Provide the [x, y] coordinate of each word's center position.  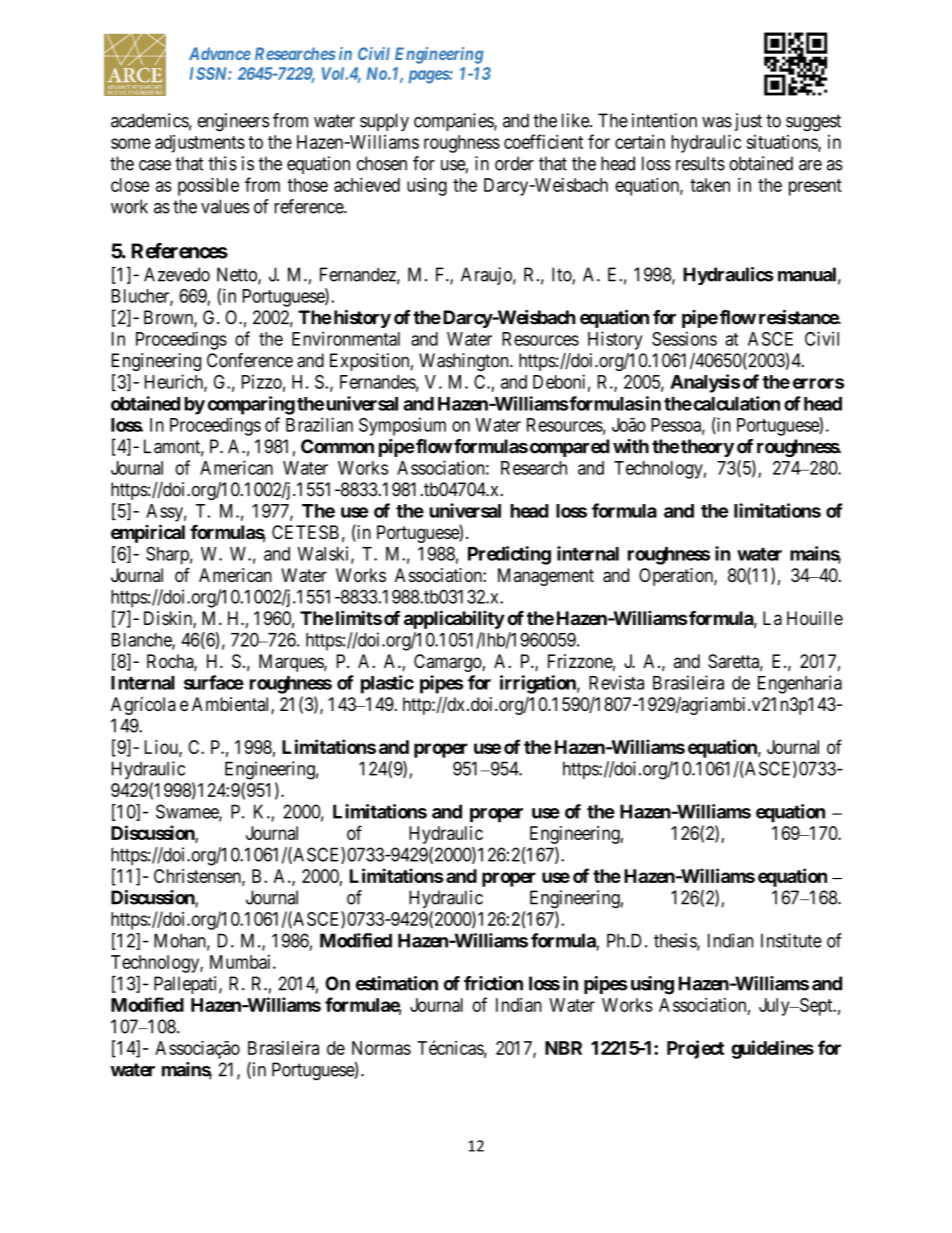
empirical [148, 533]
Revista [616, 682]
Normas [381, 1048]
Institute [791, 940]
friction [493, 983]
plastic [387, 684]
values [225, 206]
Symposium [402, 426]
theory [707, 448]
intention [664, 120]
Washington [465, 362]
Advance [220, 53]
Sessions [684, 338]
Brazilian [319, 424]
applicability [454, 619]
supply [384, 122]
